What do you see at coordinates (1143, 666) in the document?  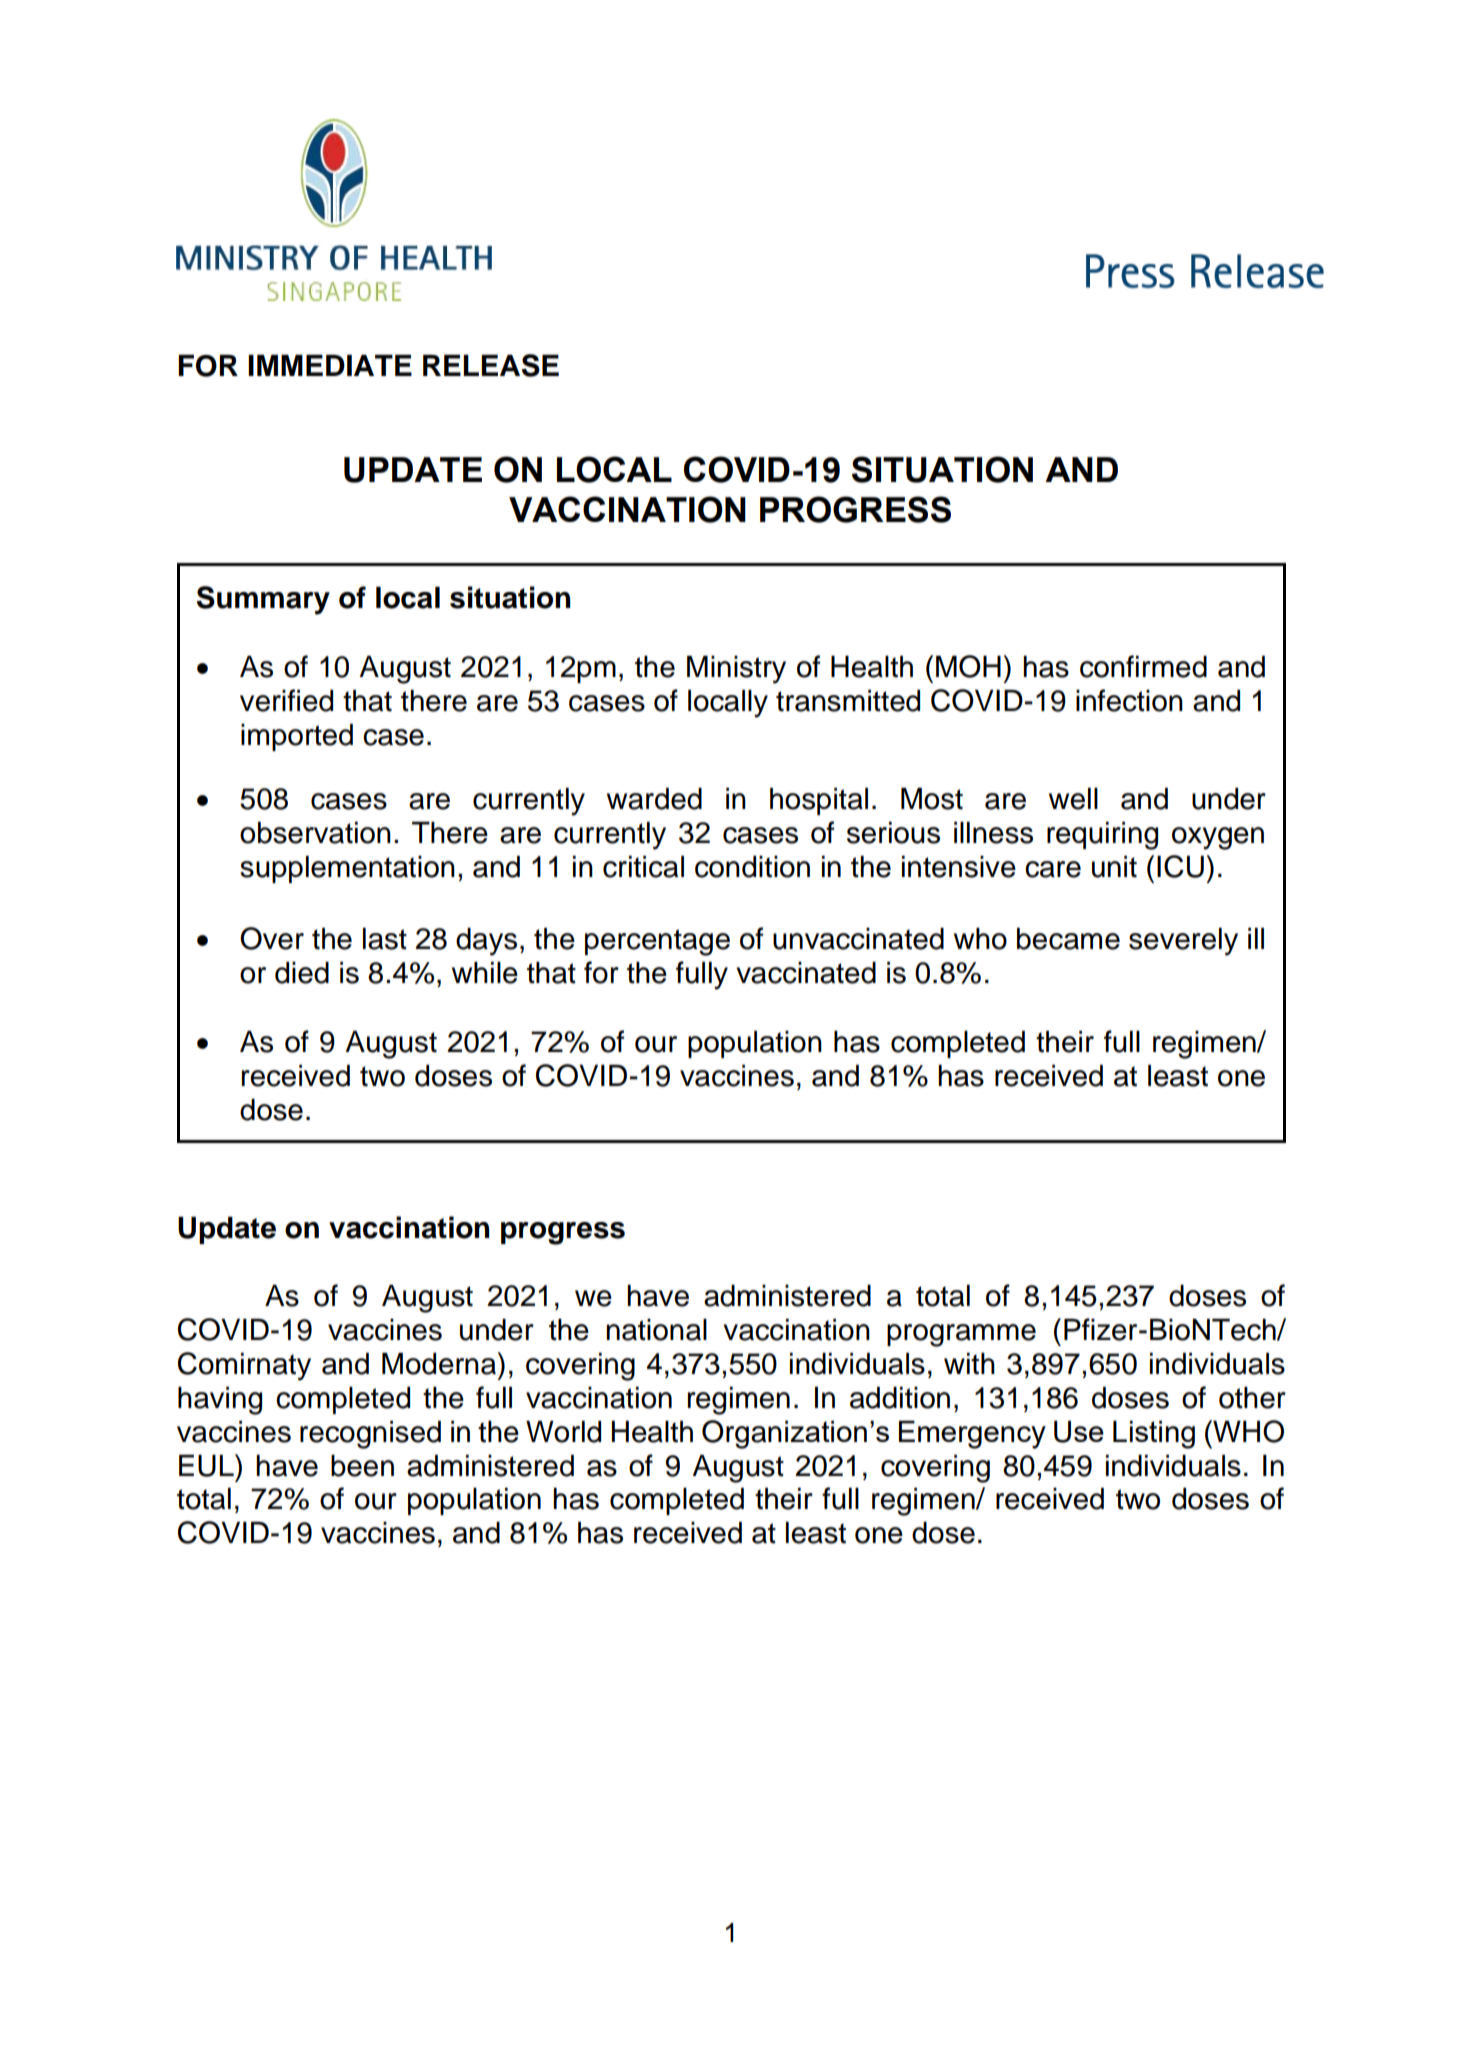 I see `confirmed` at bounding box center [1143, 666].
